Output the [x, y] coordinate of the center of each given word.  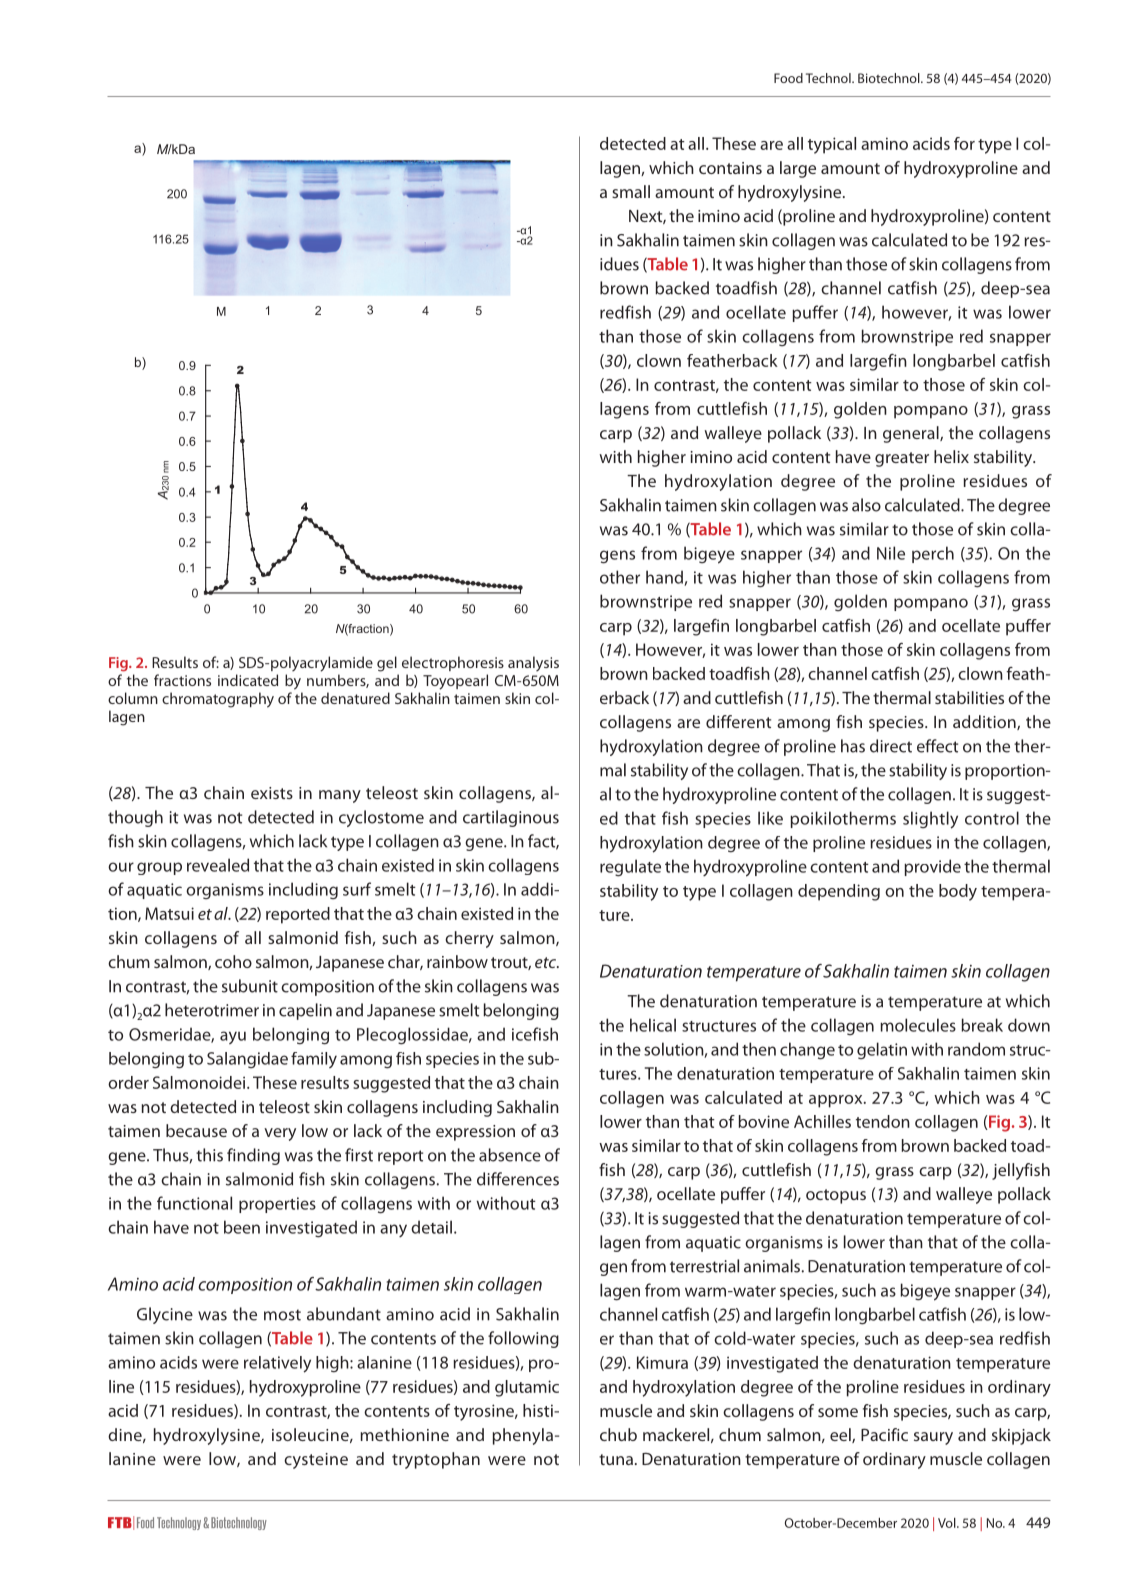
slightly [930, 820]
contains [730, 168]
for [964, 143]
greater [902, 459]
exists [272, 793]
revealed [218, 865]
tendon [883, 1121]
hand [665, 578]
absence [510, 1155]
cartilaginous [511, 818]
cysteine [316, 1461]
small [631, 191]
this [209, 1155]
